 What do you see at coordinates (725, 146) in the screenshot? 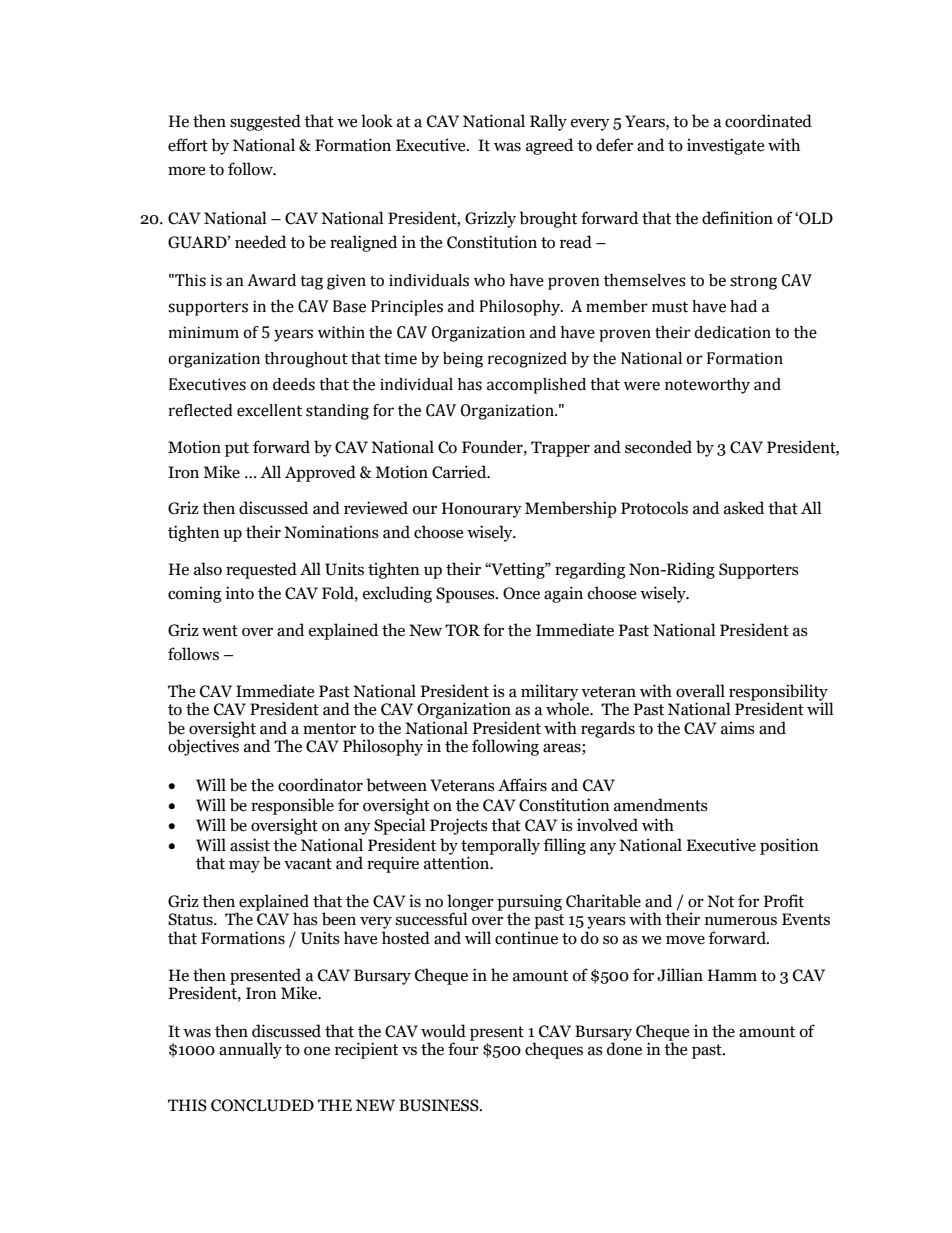
I see `investigate` at bounding box center [725, 146].
